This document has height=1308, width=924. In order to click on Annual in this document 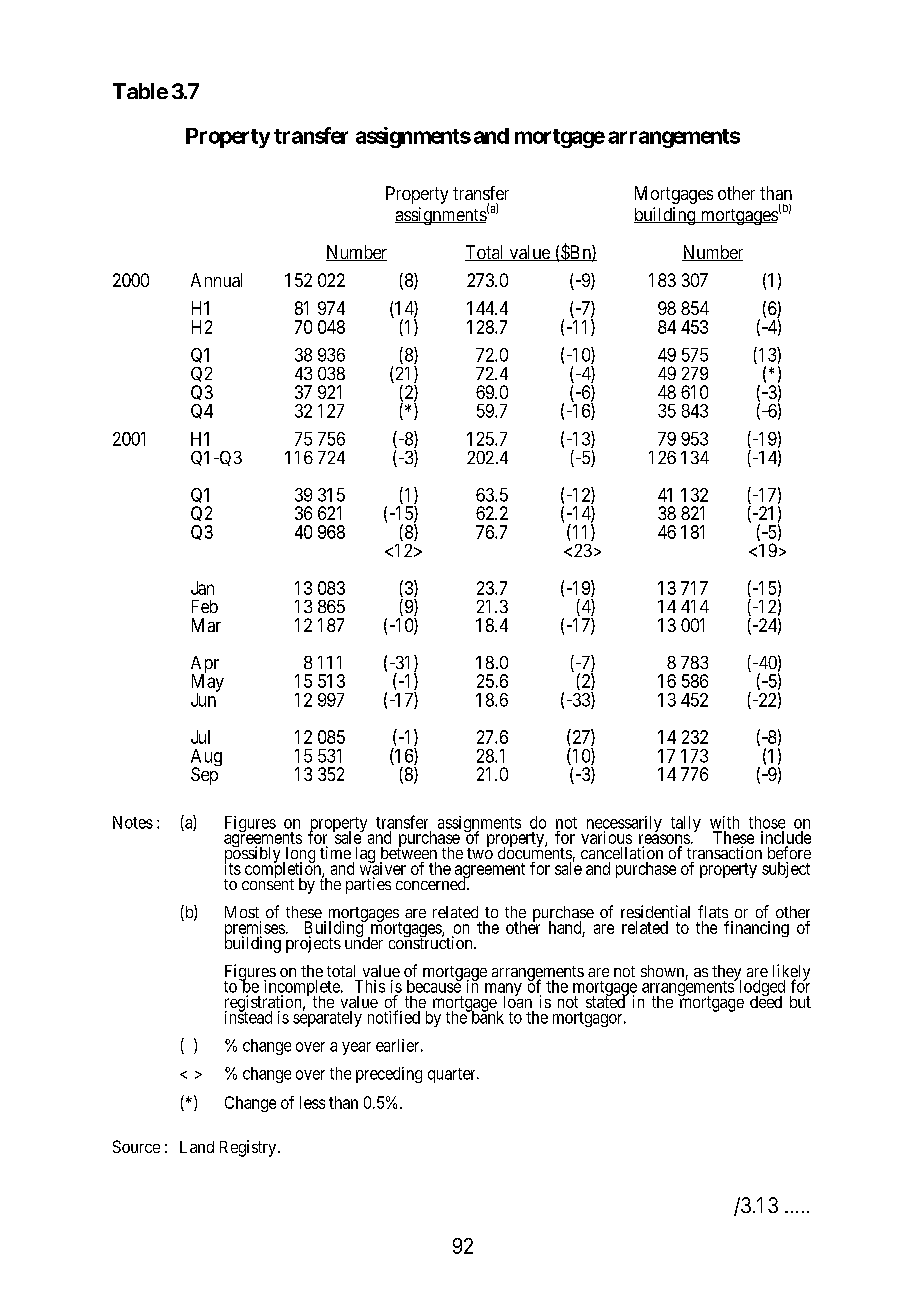, I will do `click(216, 280)`.
